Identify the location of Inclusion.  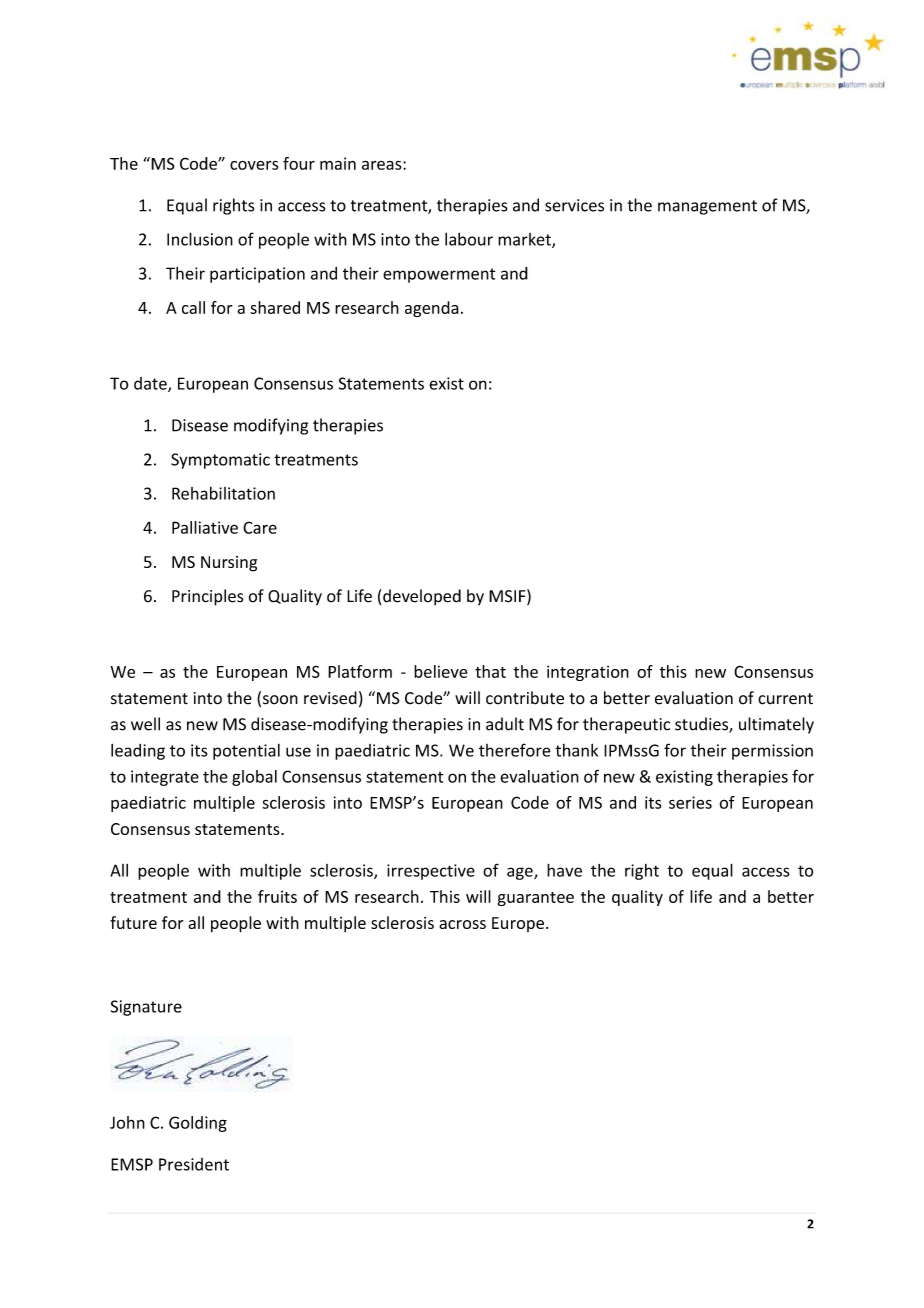
(200, 239).
